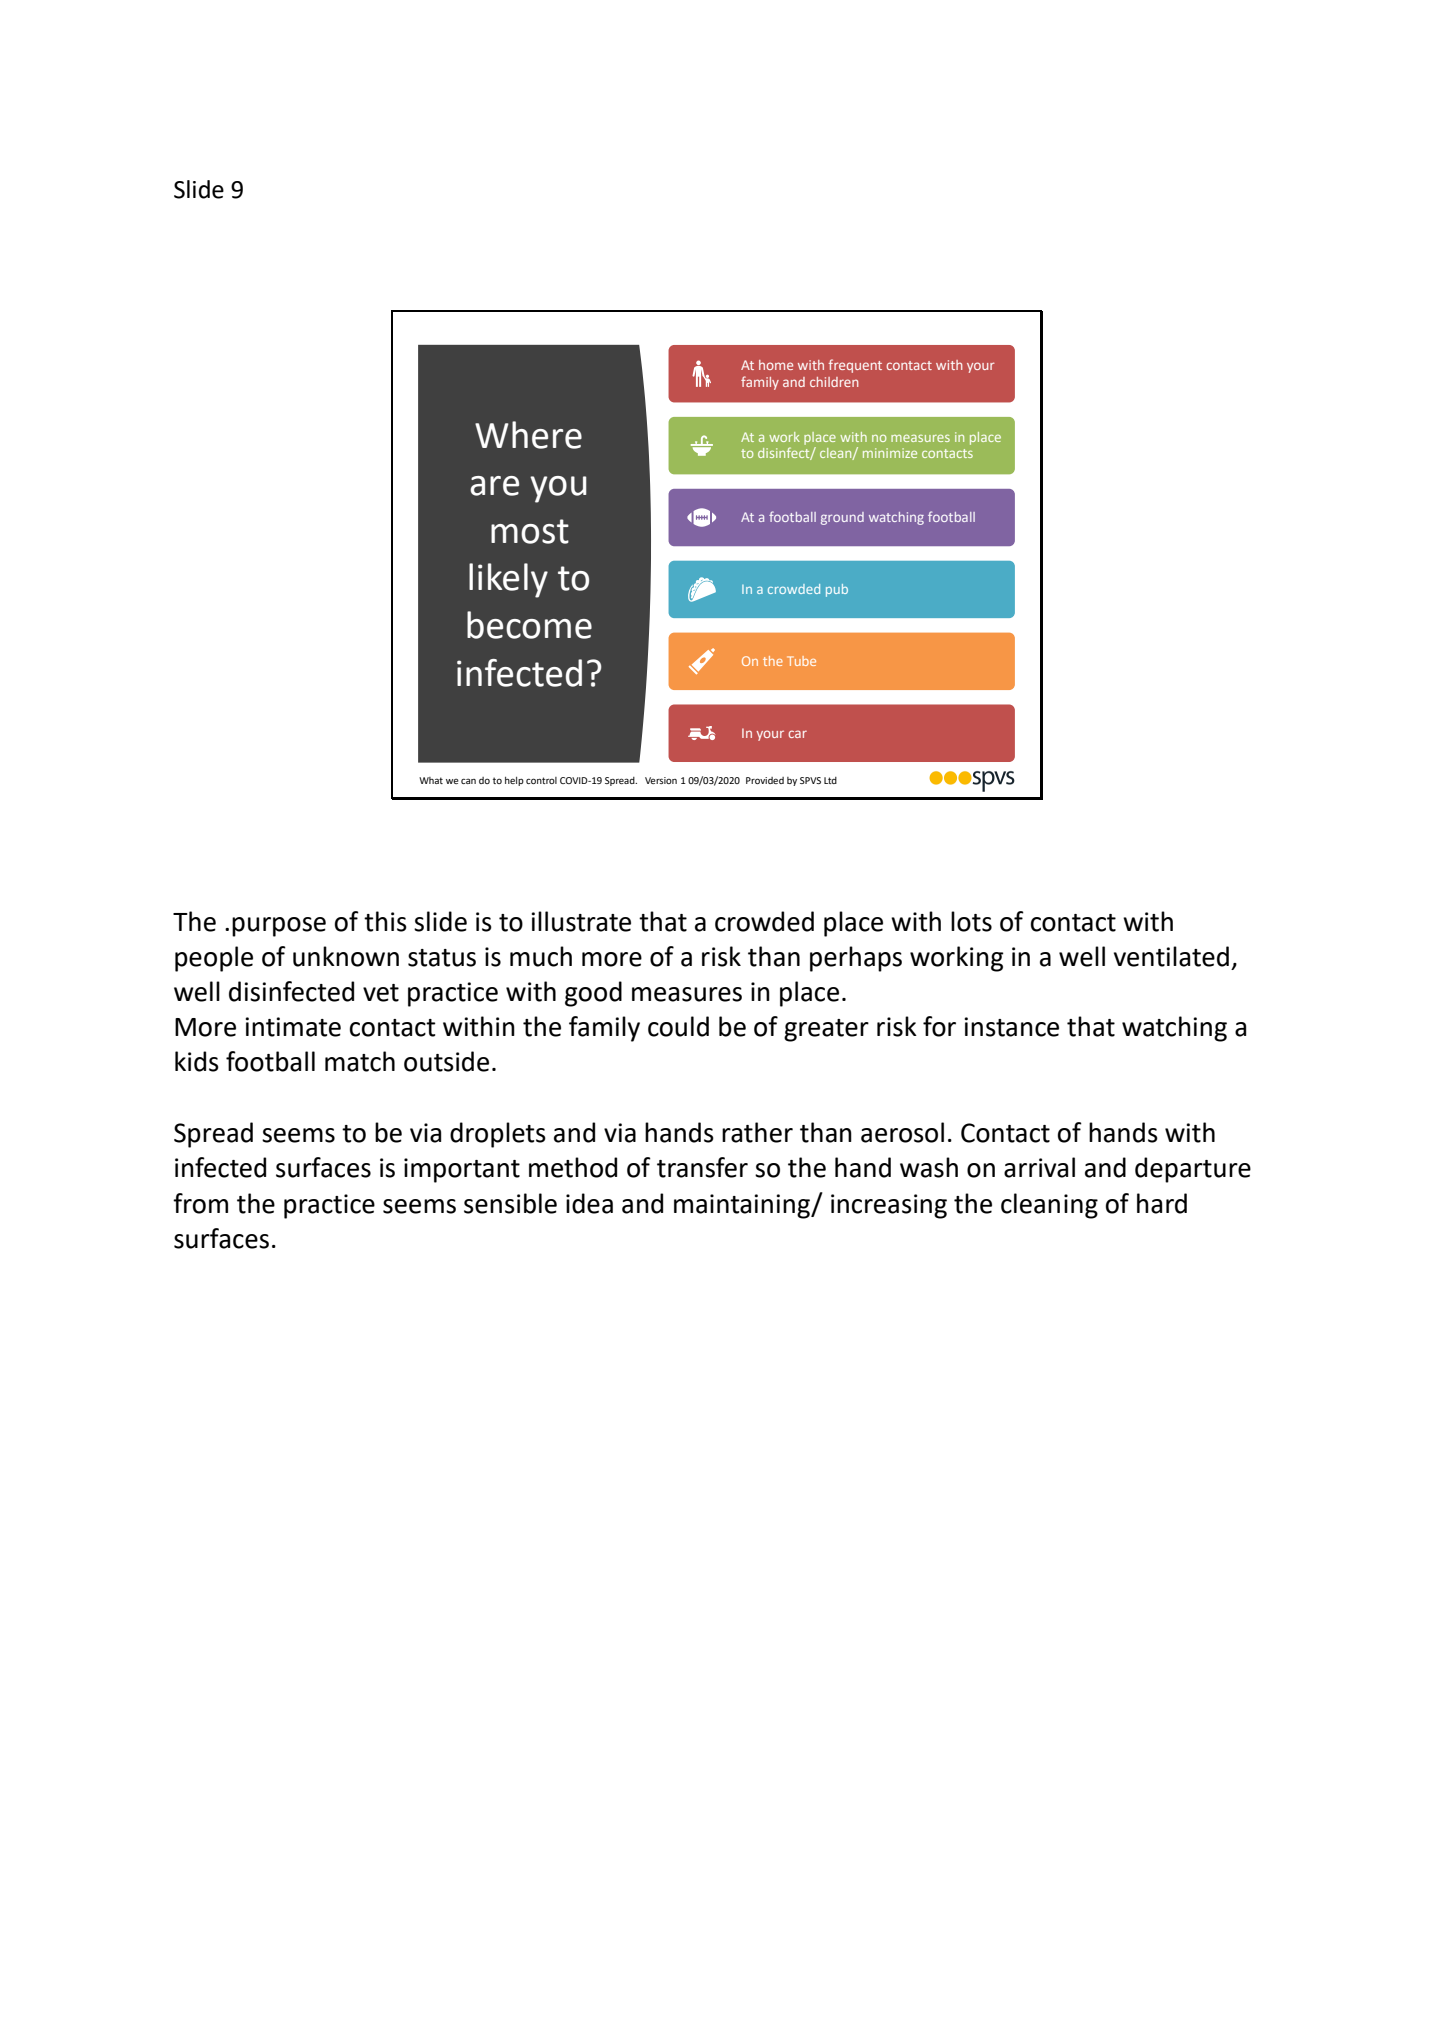 The height and width of the page is (2026, 1433). Describe the element at coordinates (855, 366) in the page. I see `frequent` at that location.
